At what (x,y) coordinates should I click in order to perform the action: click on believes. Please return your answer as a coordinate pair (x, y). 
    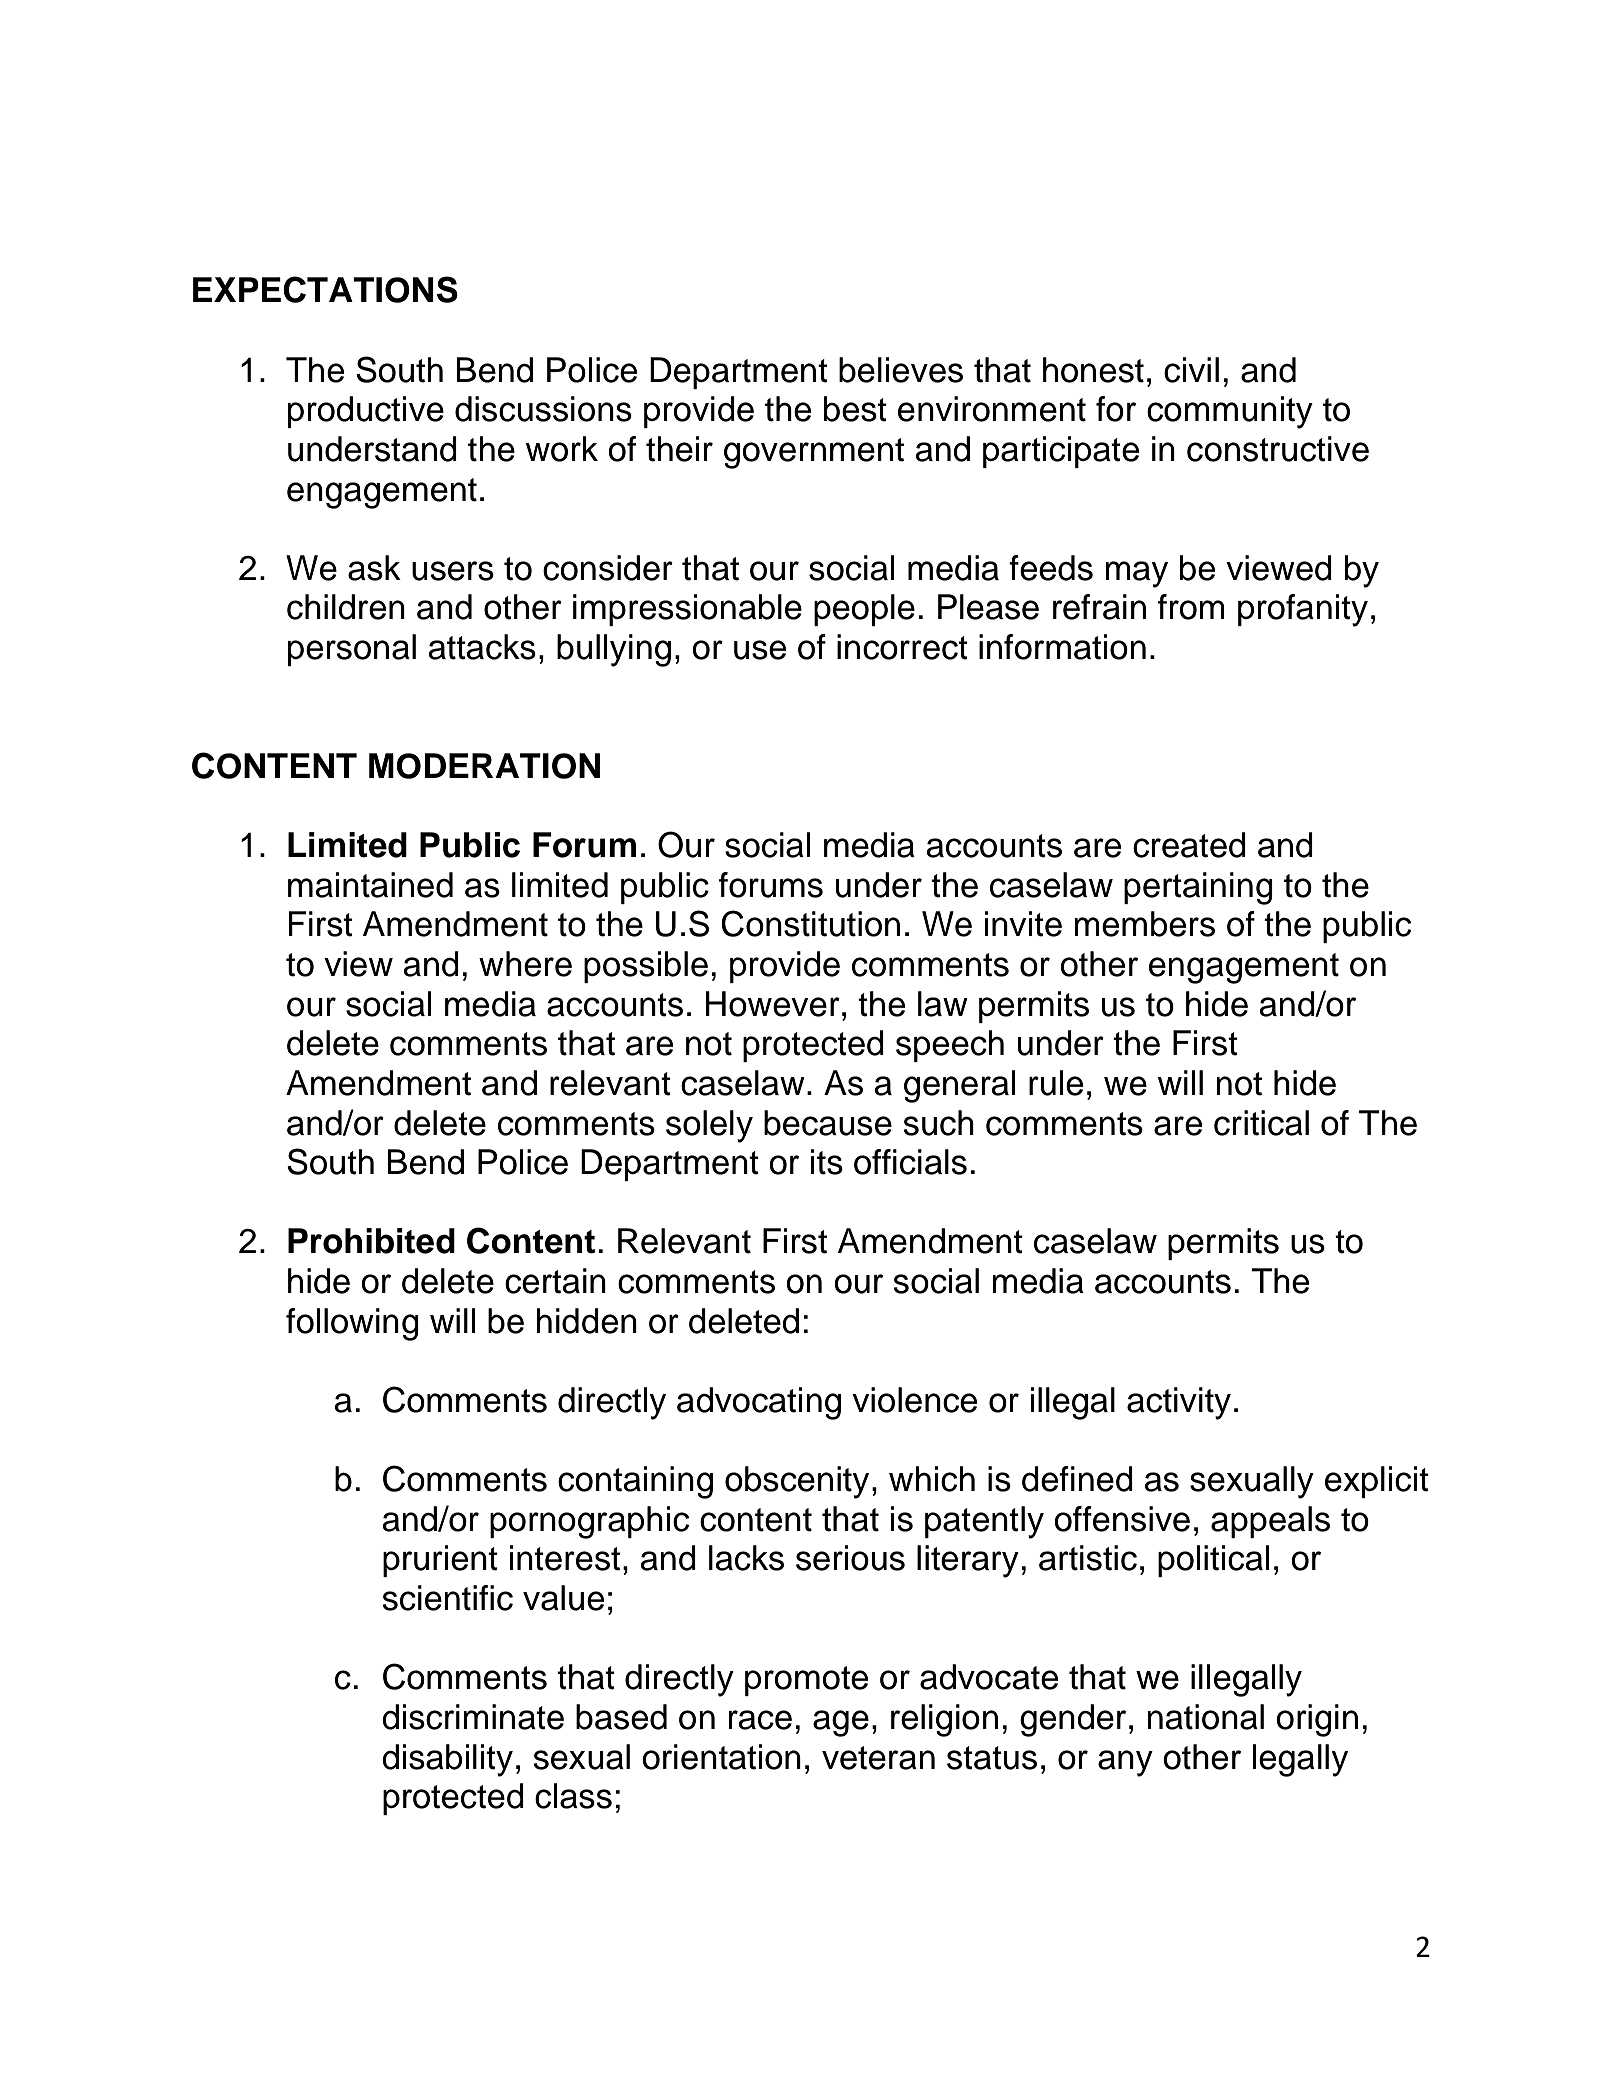
    Looking at the image, I should click on (901, 370).
